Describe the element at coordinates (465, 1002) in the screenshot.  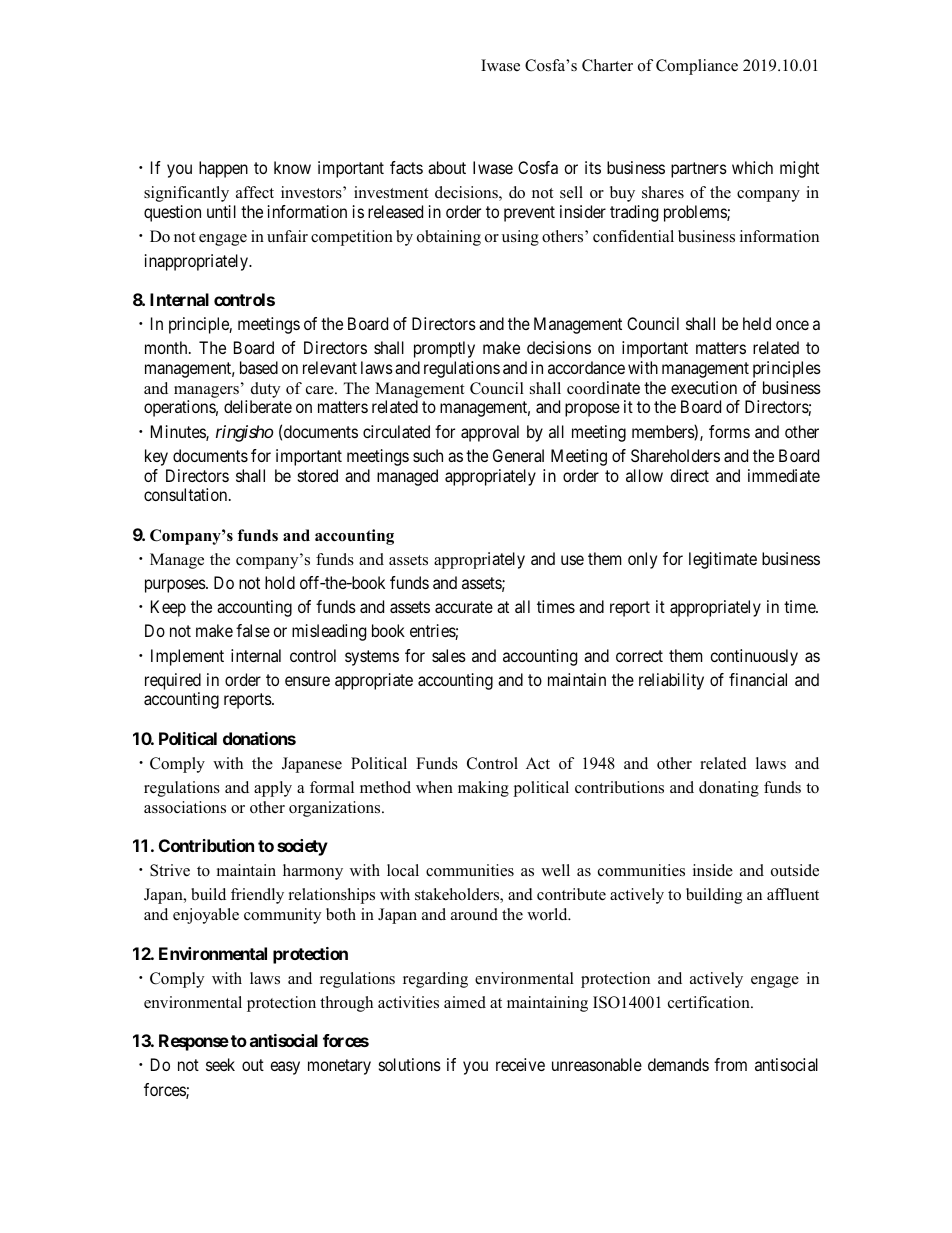
I see `aimed` at that location.
